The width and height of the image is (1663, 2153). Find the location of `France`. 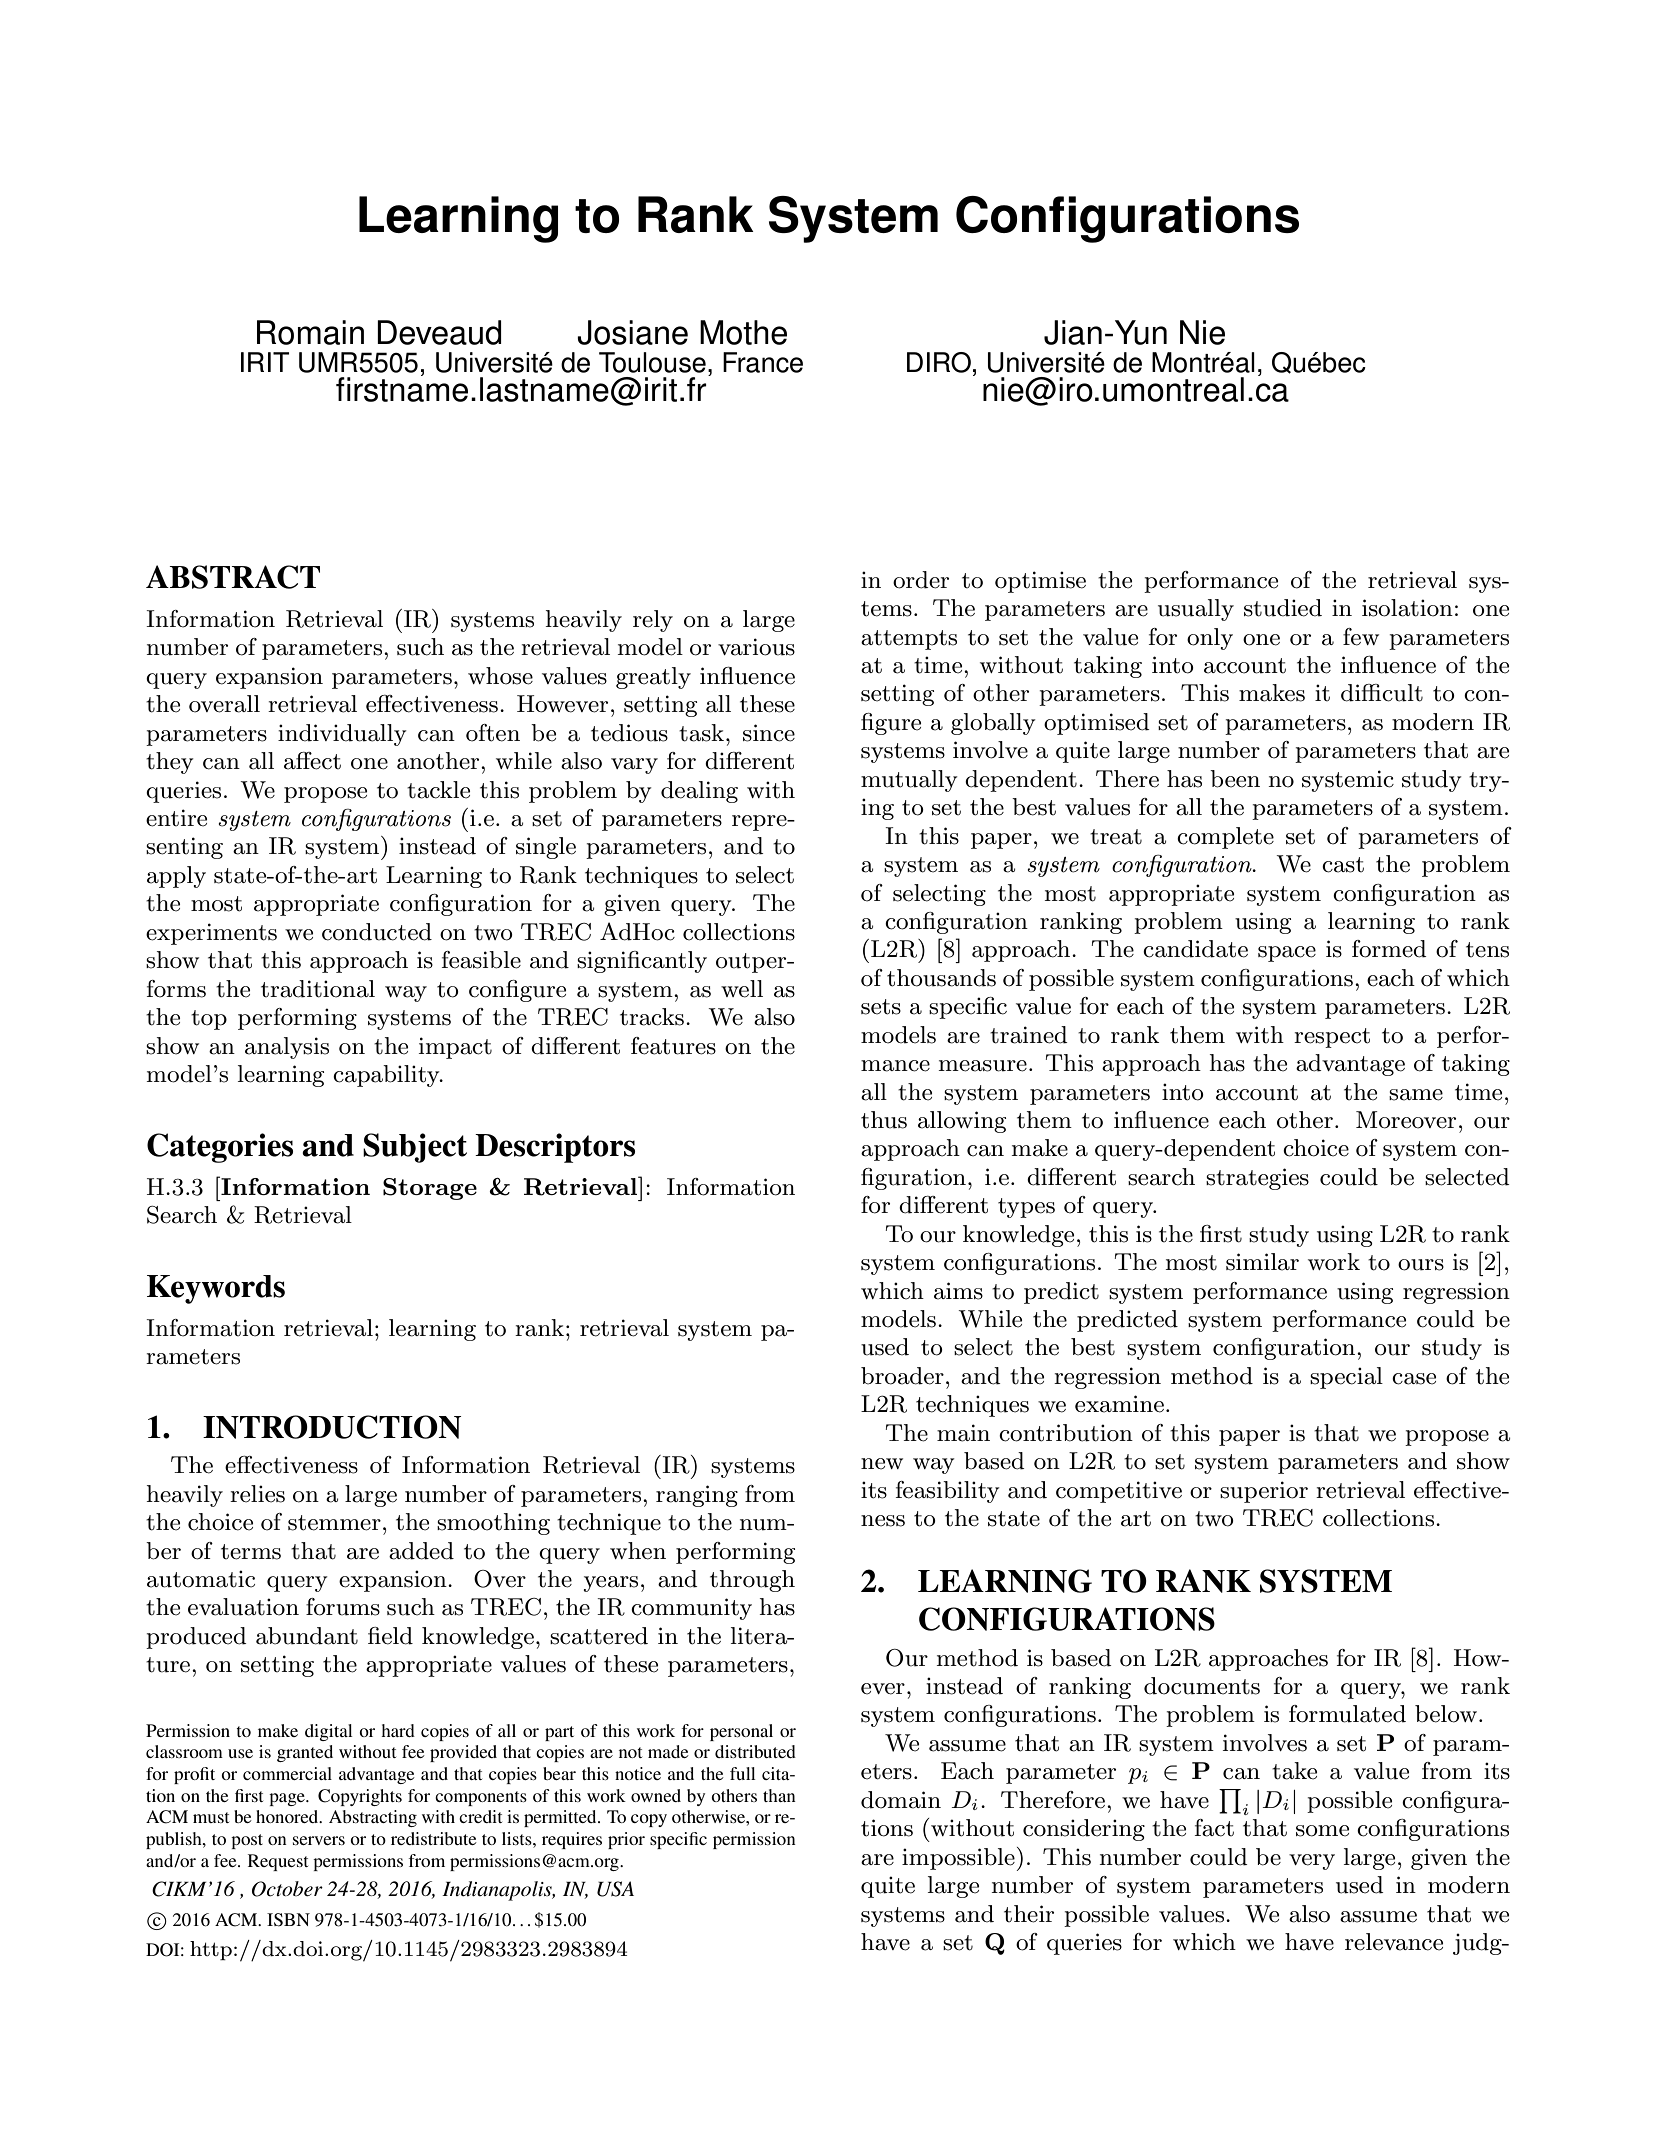

France is located at coordinates (763, 362).
